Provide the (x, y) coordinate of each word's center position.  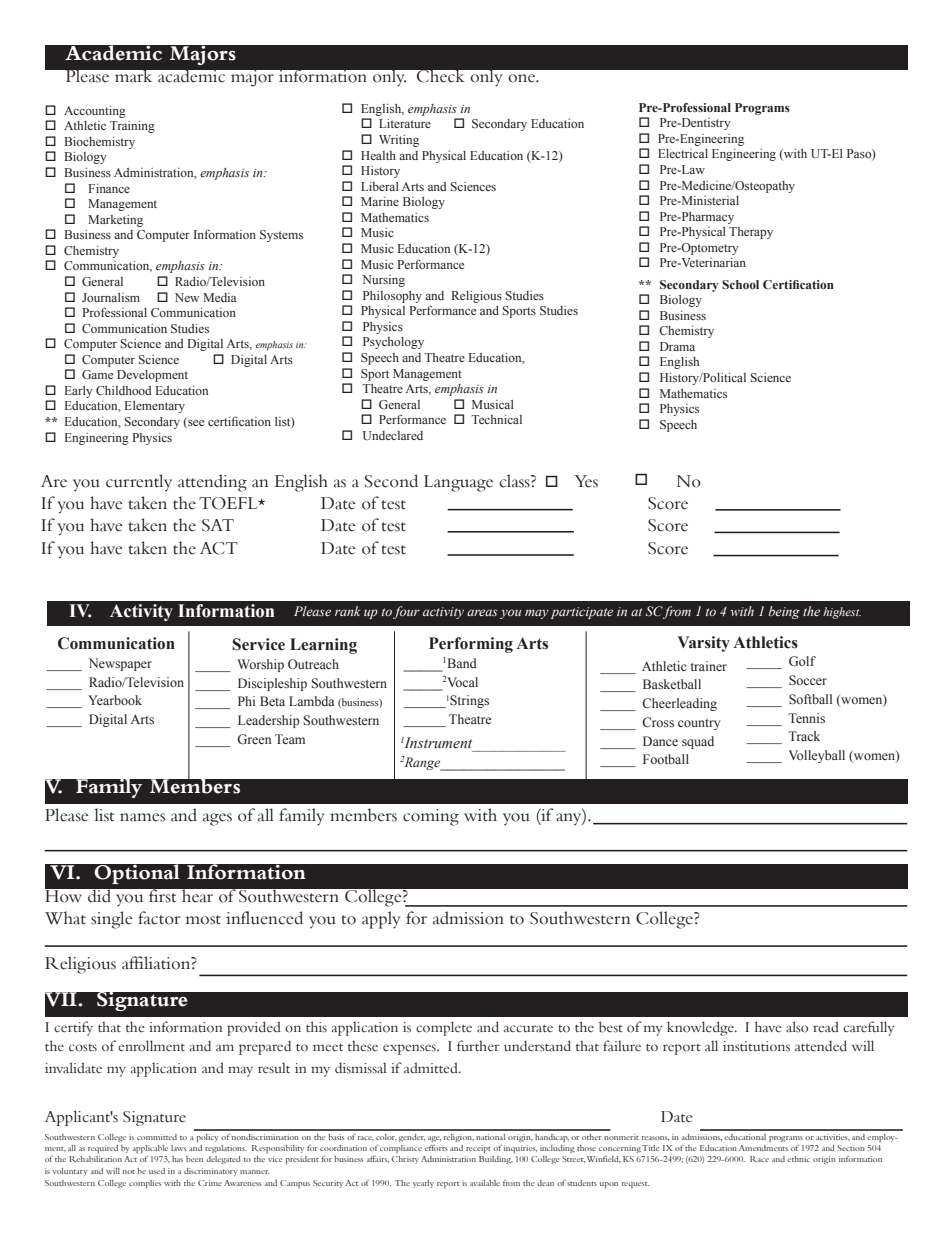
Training (132, 127)
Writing (399, 141)
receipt (478, 1149)
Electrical (683, 153)
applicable (150, 1149)
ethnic (798, 1159)
